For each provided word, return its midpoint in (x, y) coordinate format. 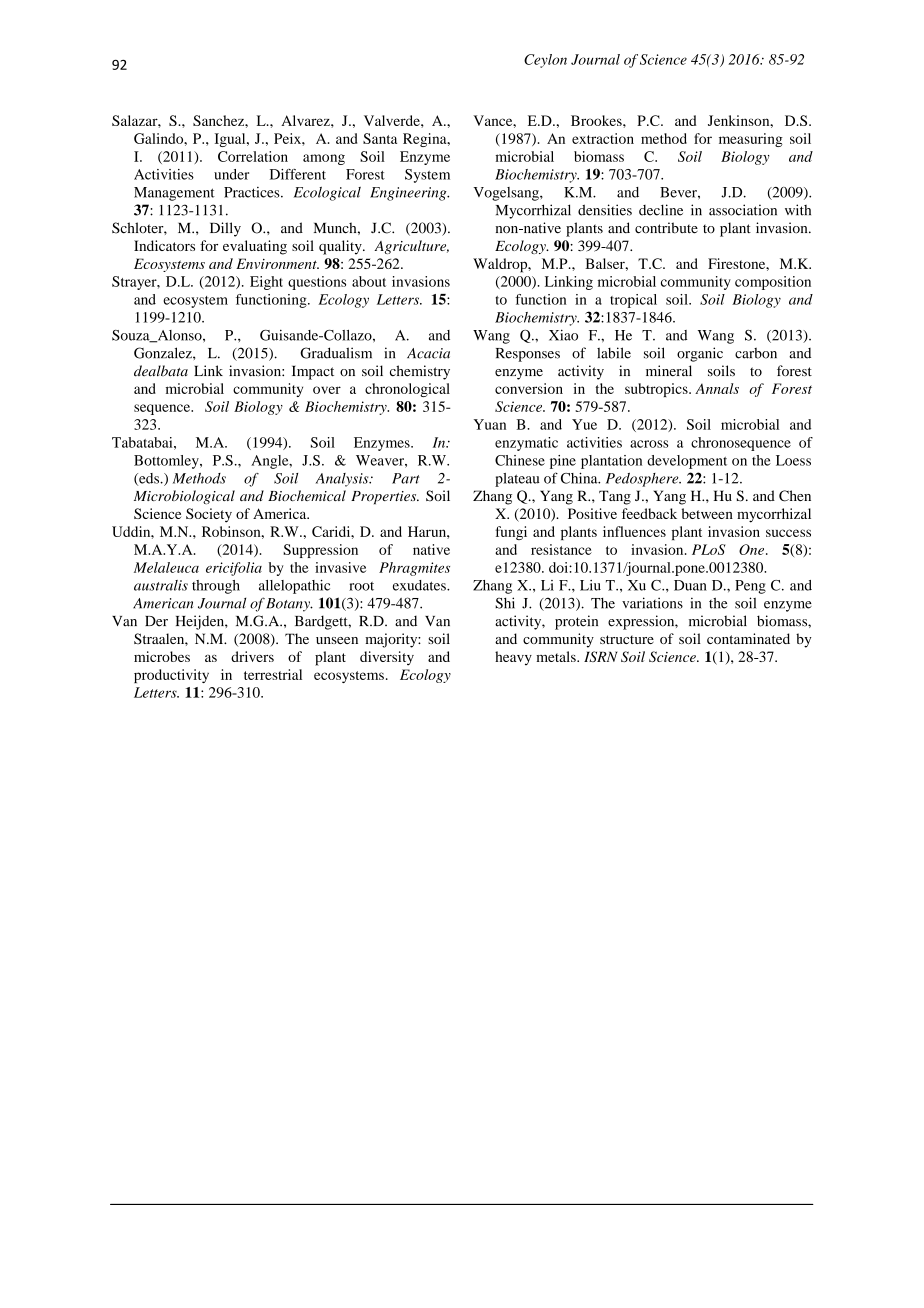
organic (700, 354)
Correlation (253, 156)
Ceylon (545, 61)
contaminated (748, 638)
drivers (252, 656)
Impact (313, 373)
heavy (513, 658)
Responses (528, 355)
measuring (751, 140)
